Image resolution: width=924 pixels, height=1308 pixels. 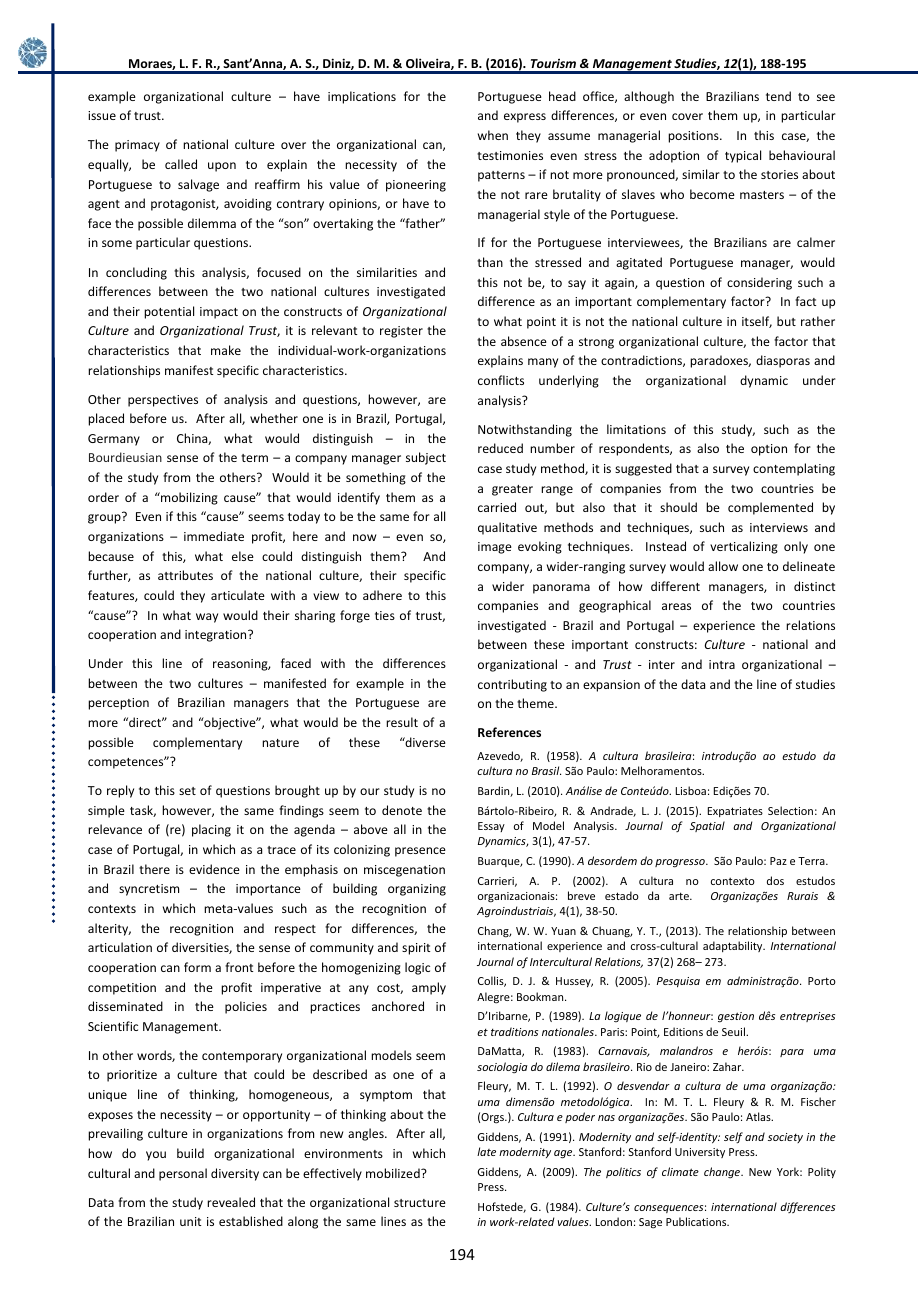 What do you see at coordinates (187, 791) in the screenshot?
I see `set` at bounding box center [187, 791].
